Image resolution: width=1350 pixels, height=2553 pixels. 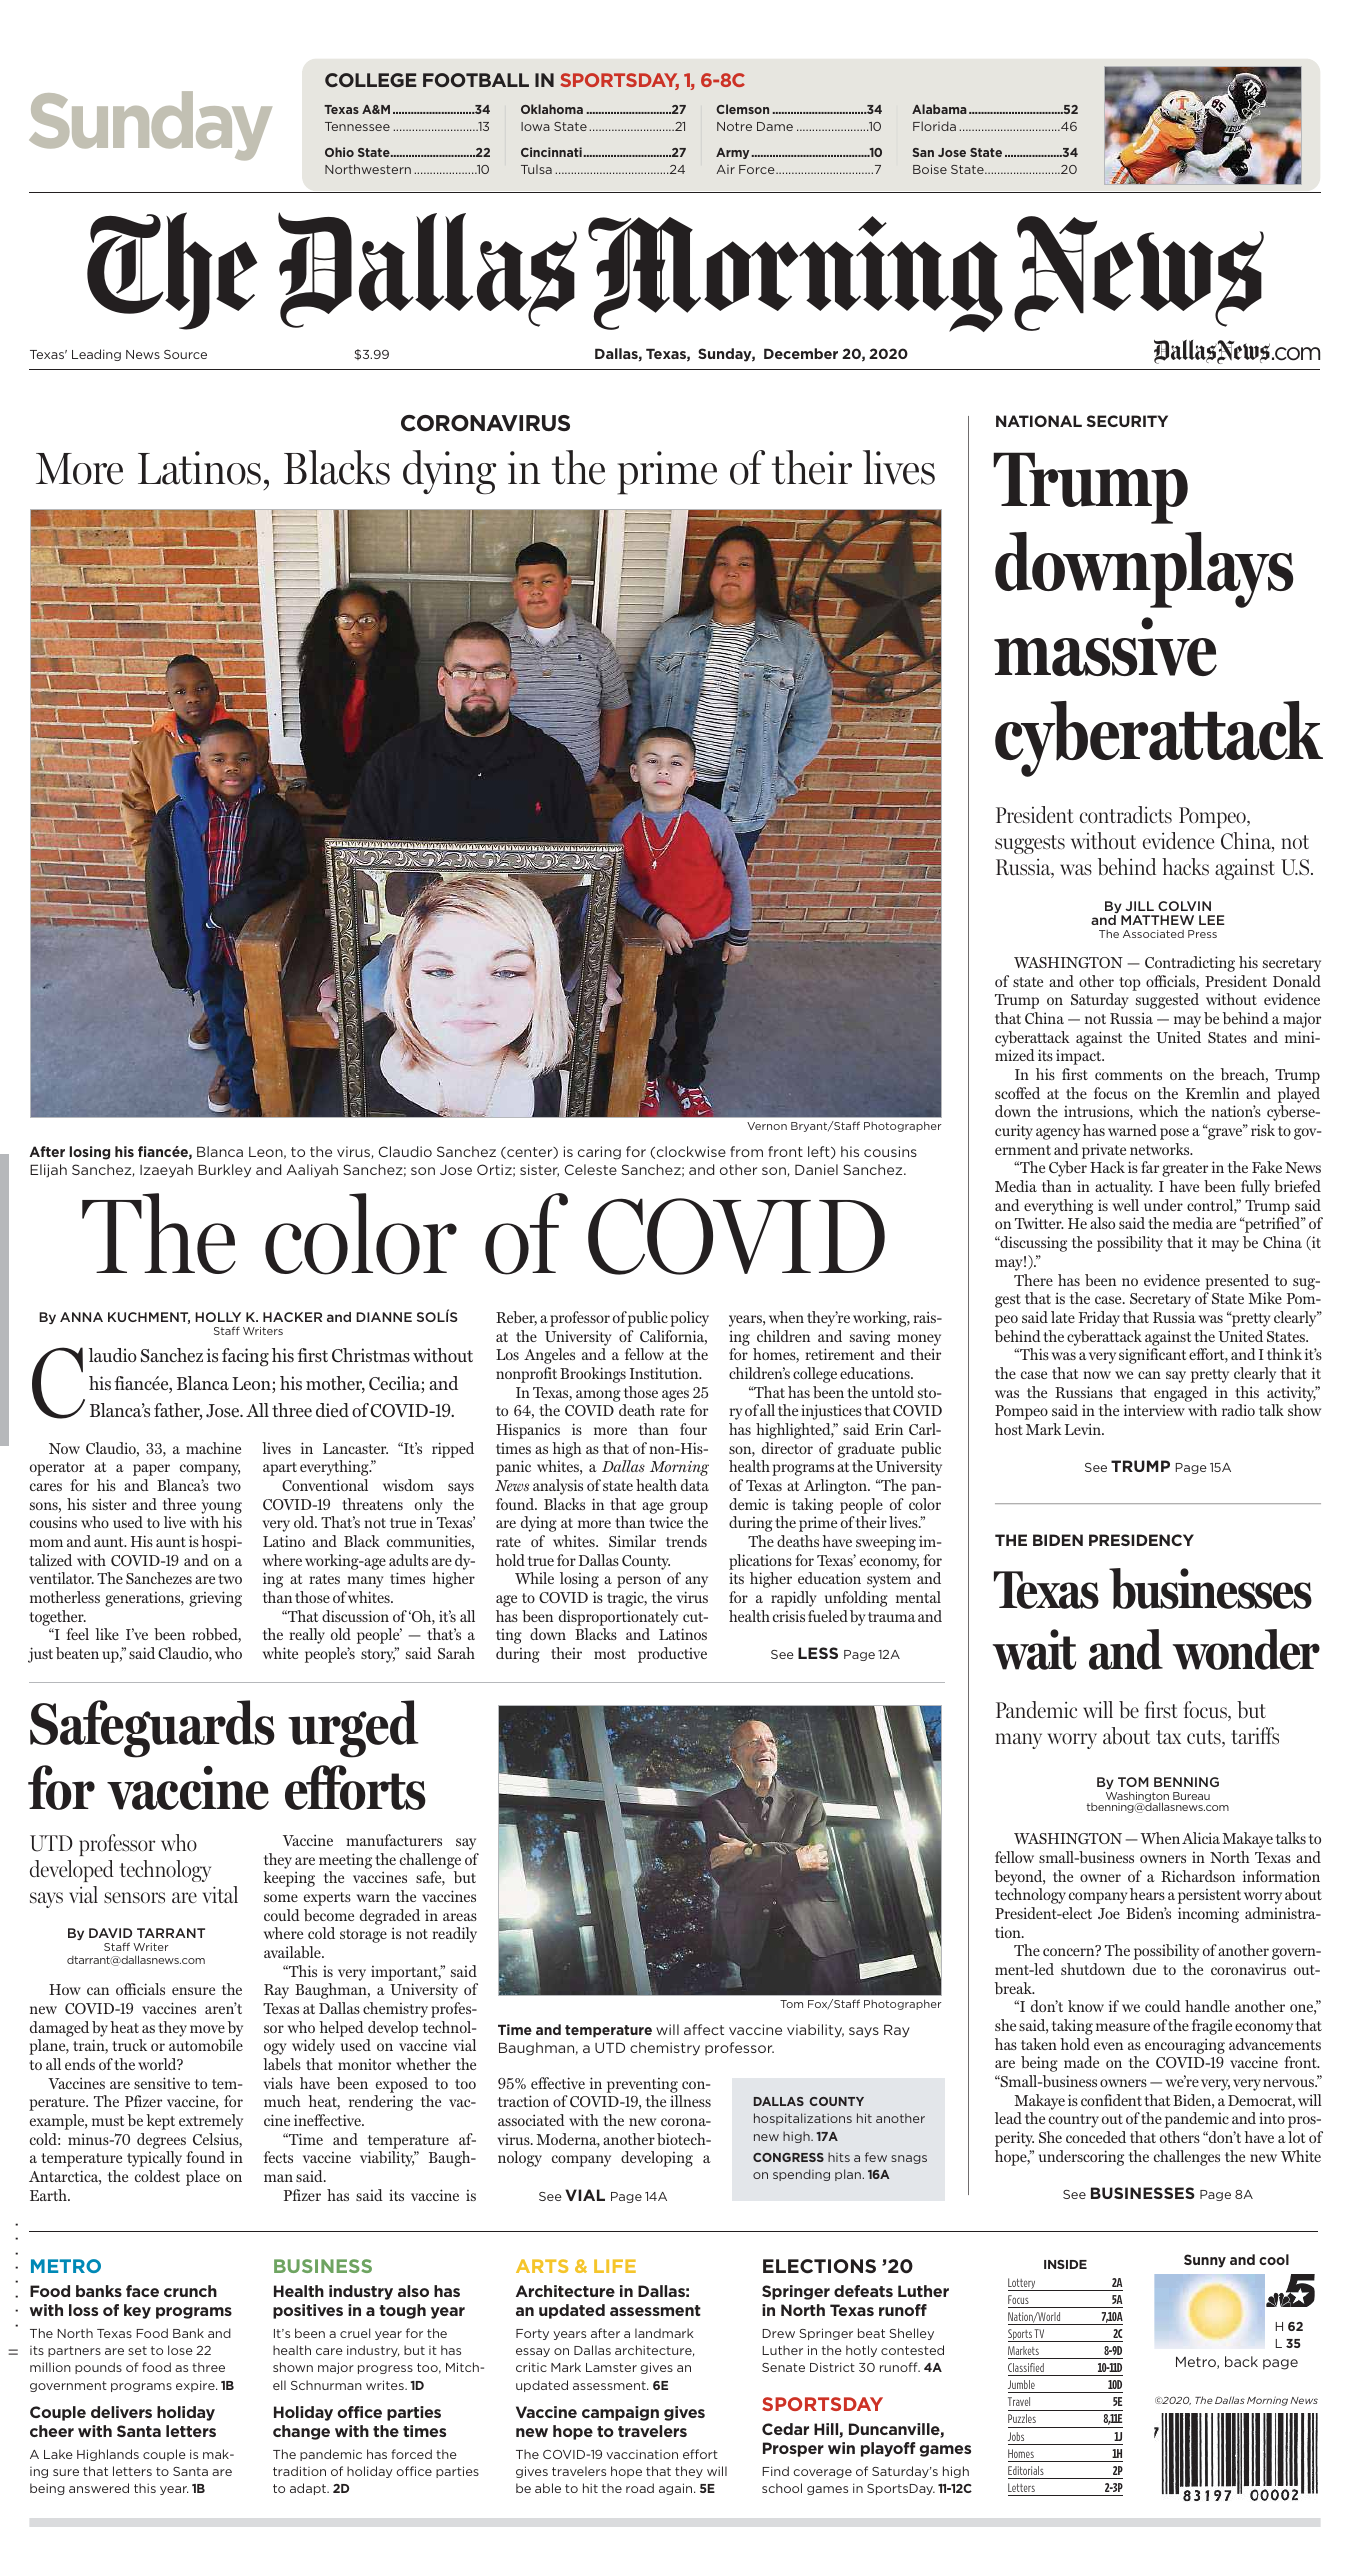 I want to click on back, so click(x=1241, y=2361).
